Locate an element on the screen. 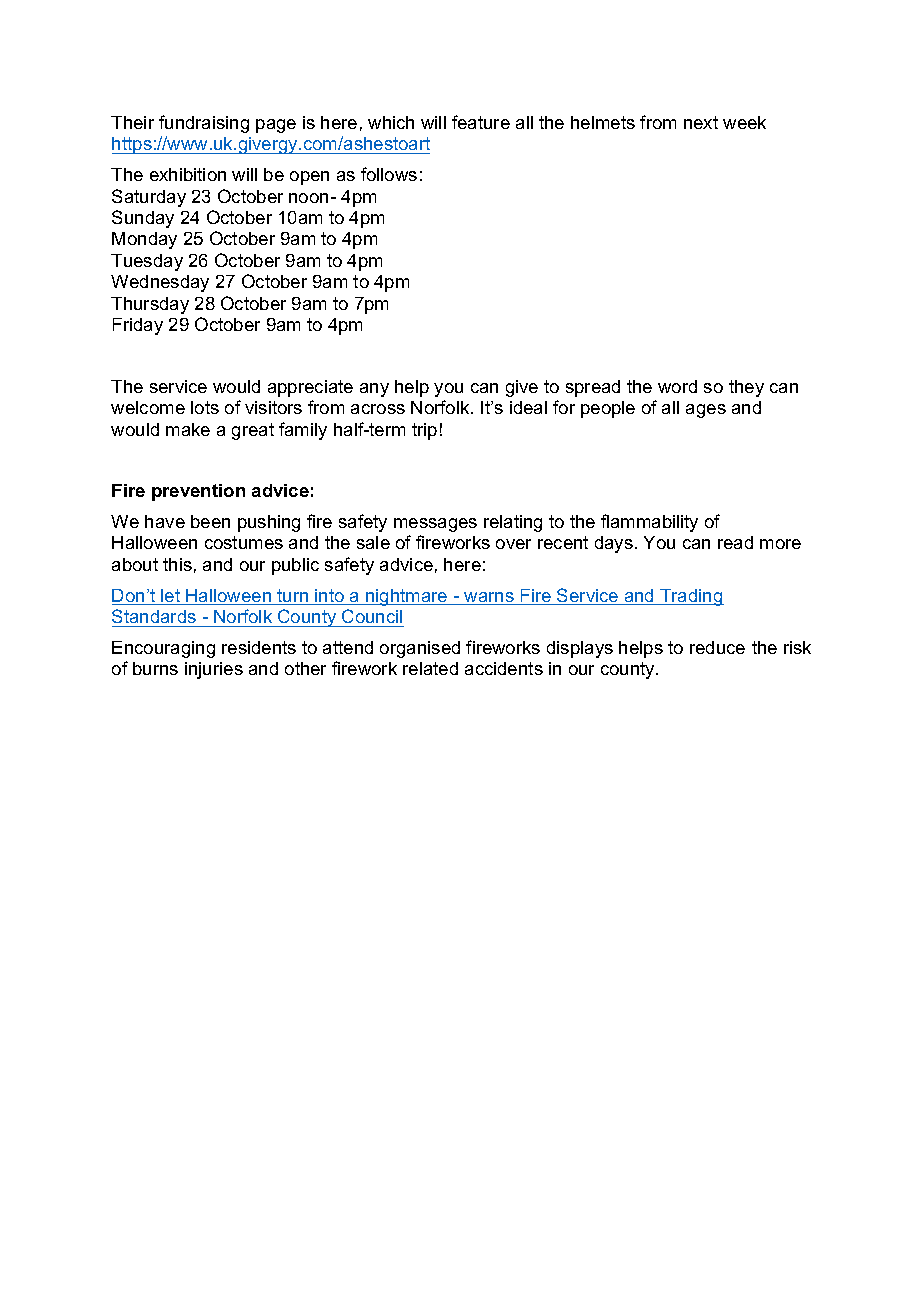 This screenshot has width=924, height=1308. any is located at coordinates (374, 390).
